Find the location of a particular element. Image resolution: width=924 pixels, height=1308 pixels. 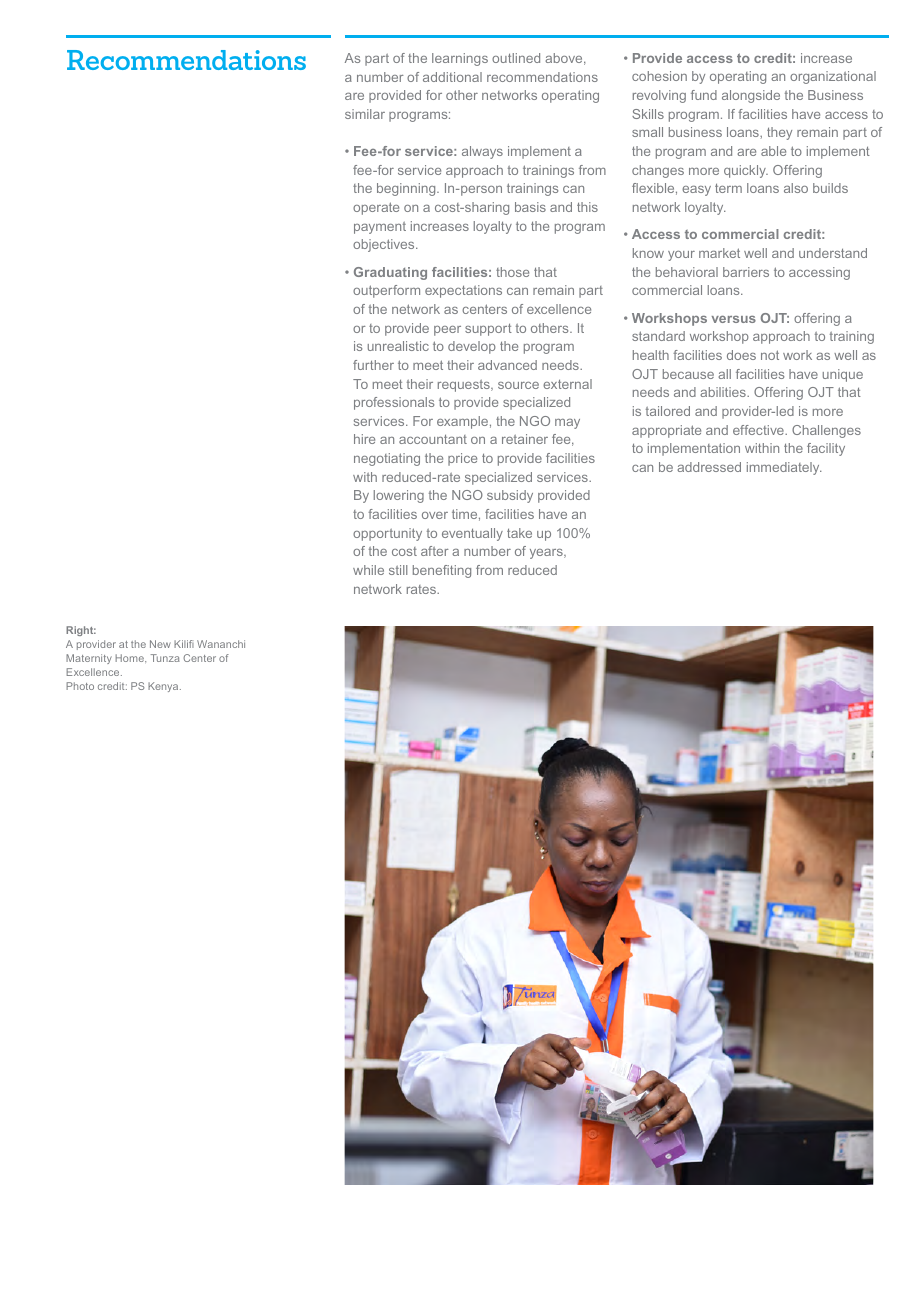

does is located at coordinates (741, 355).
